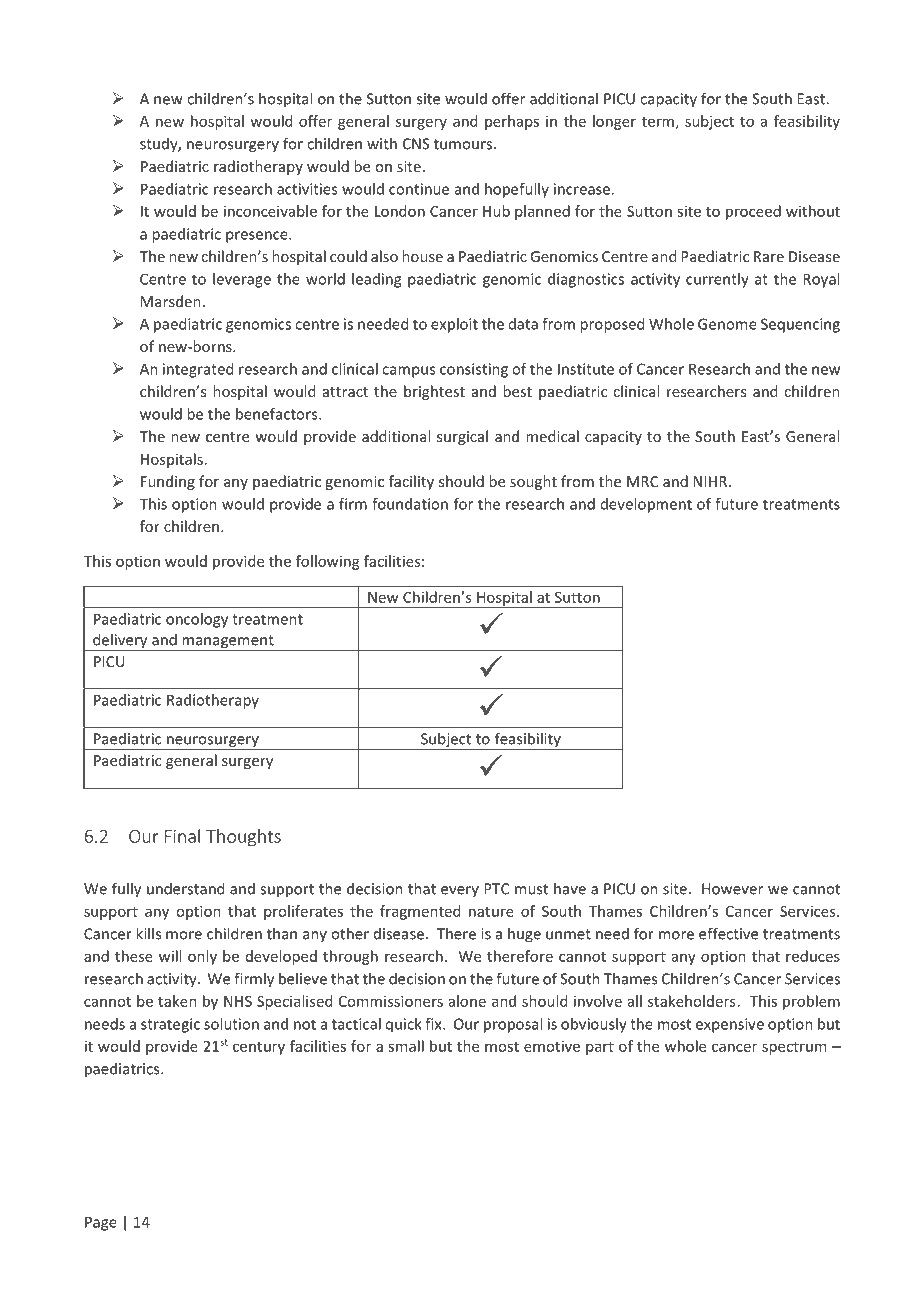  I want to click on Page, so click(101, 1223).
